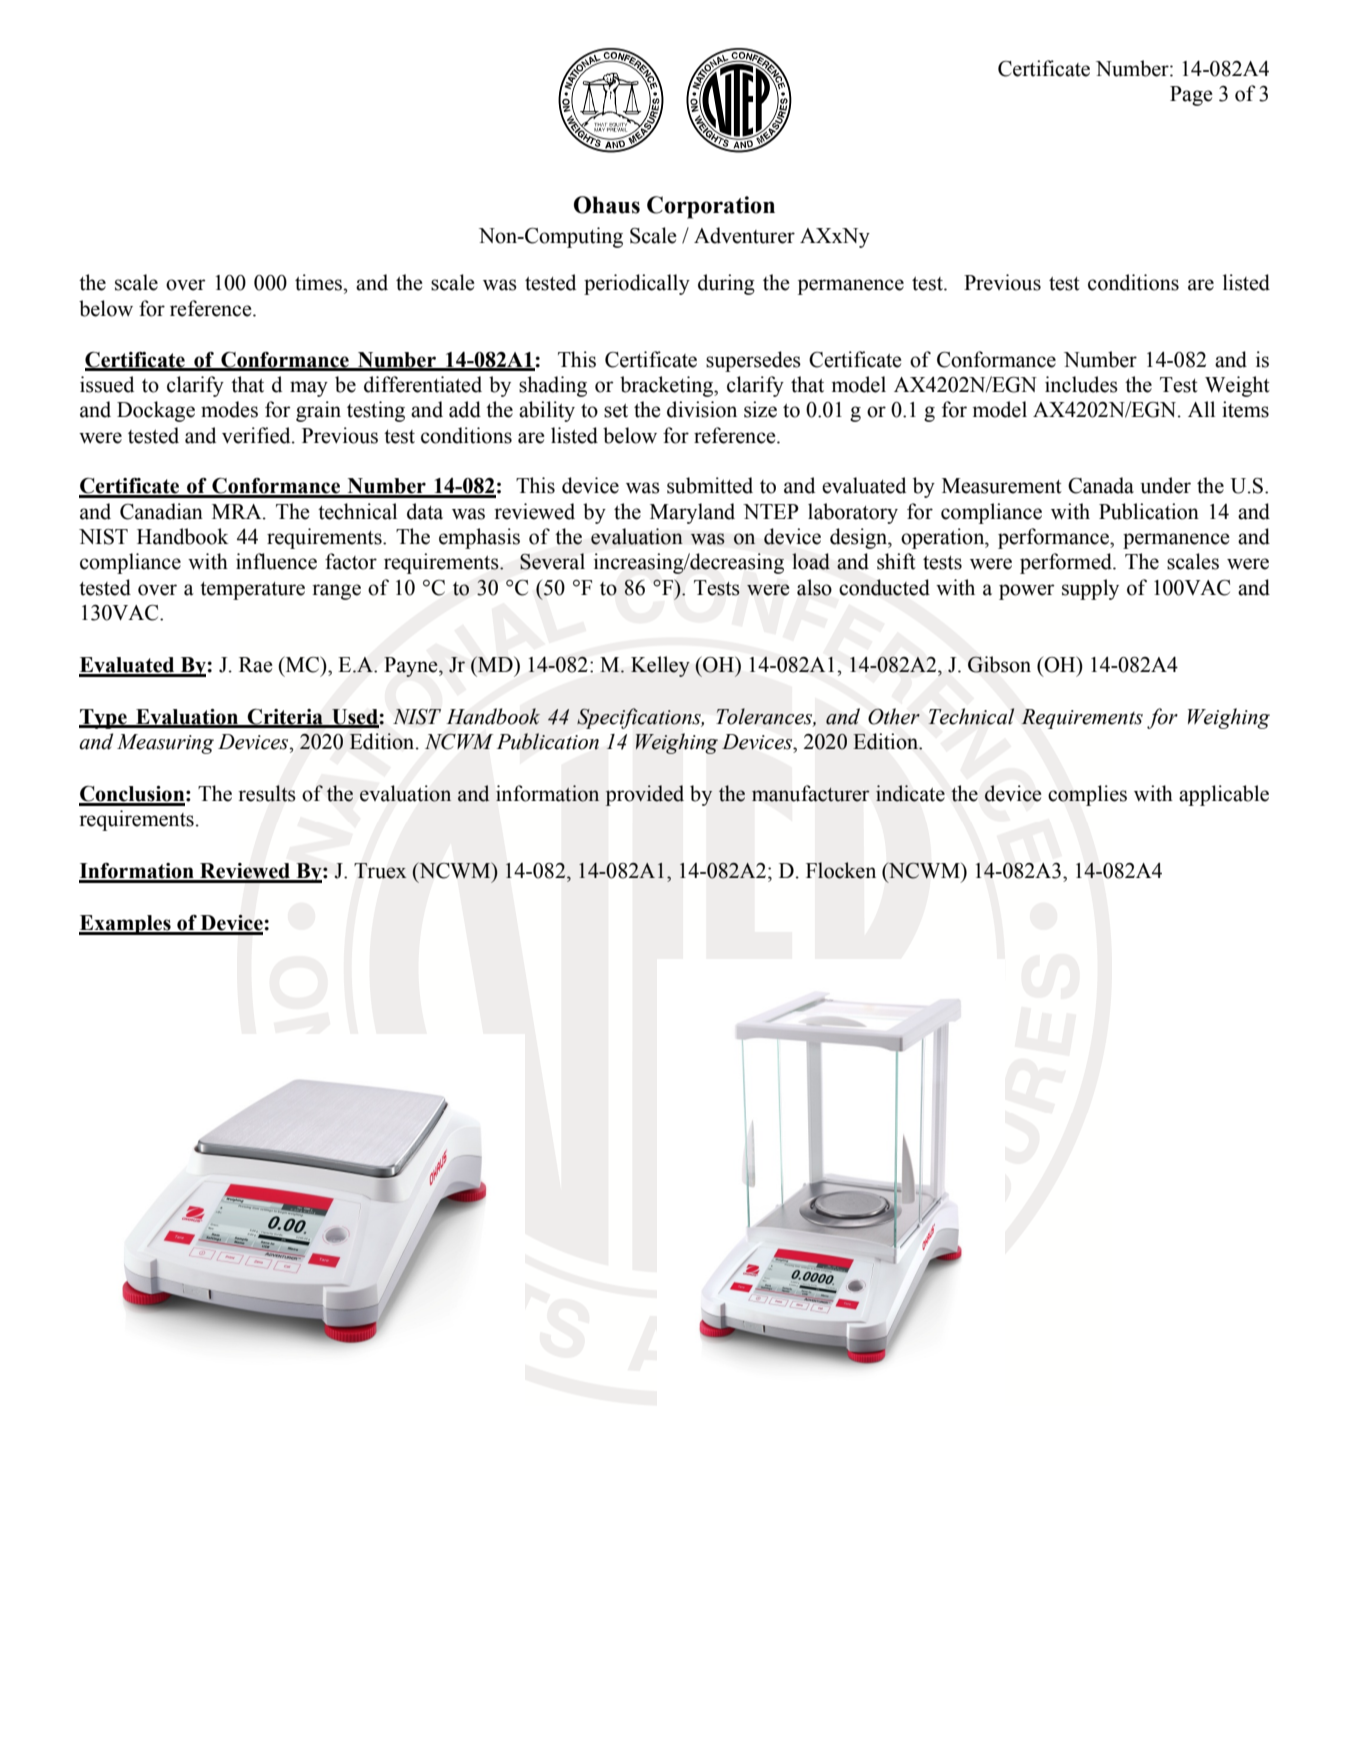  I want to click on Gibson, so click(999, 664).
